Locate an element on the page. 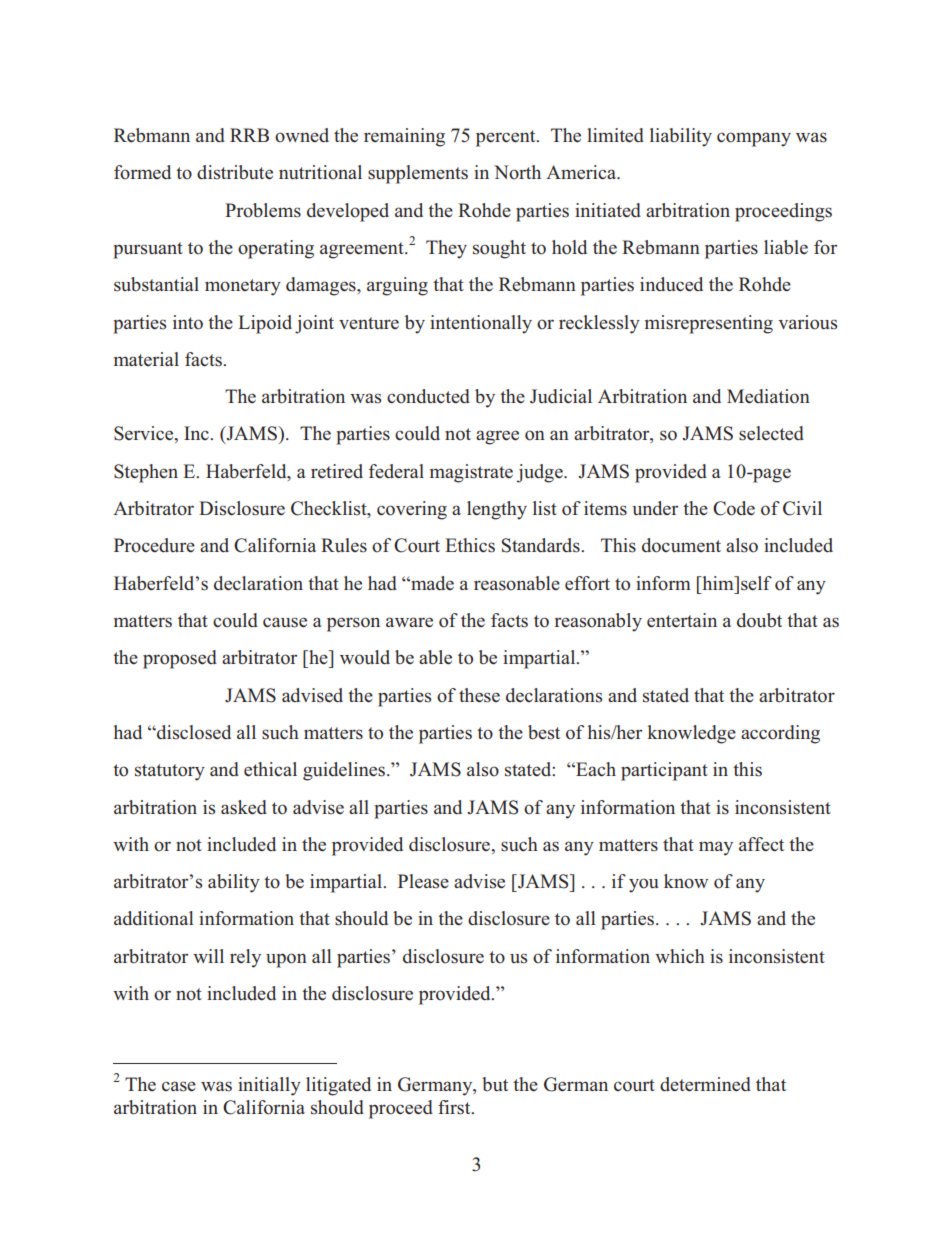 The width and height of the document is (952, 1233). Code is located at coordinates (734, 508).
